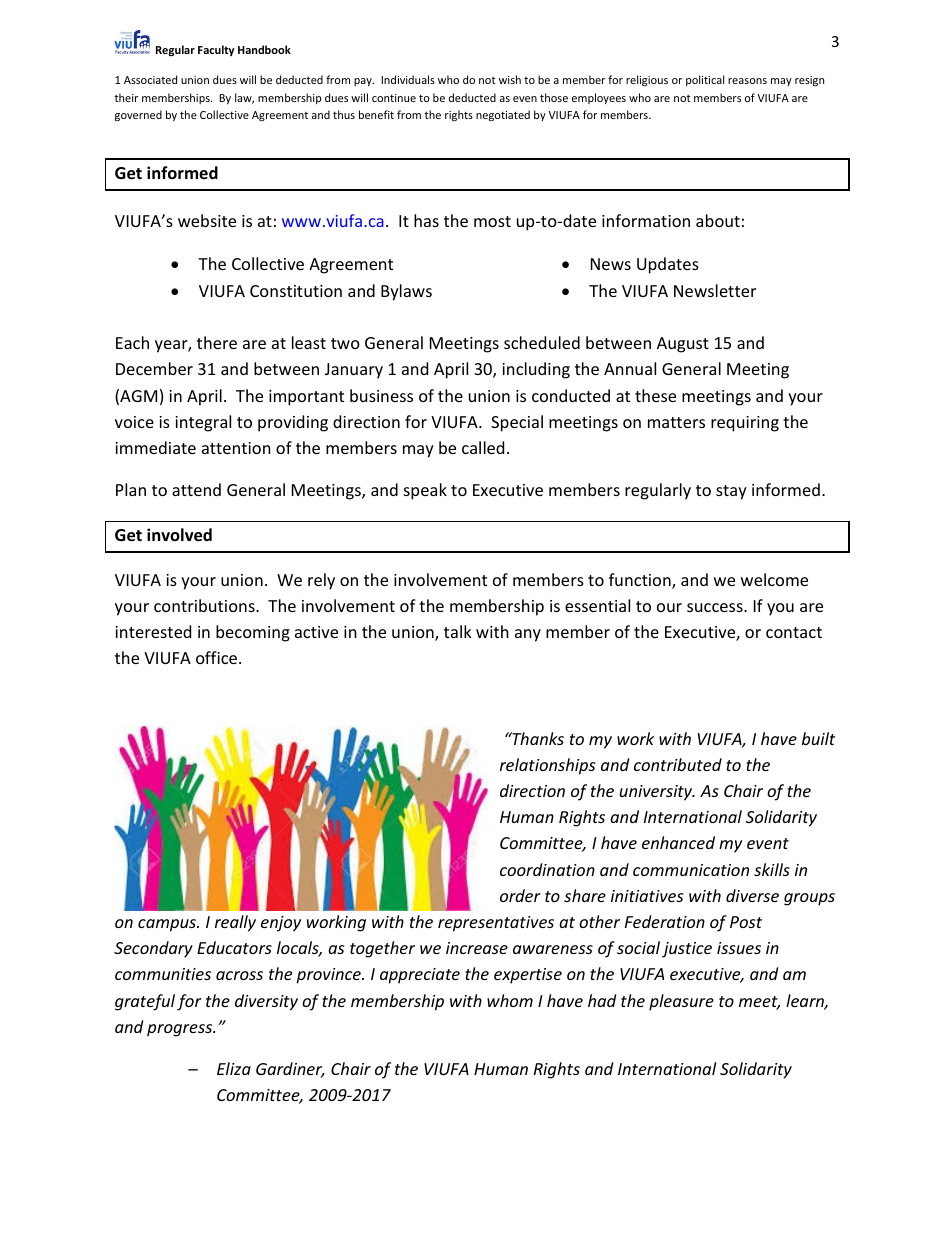 This screenshot has width=952, height=1233. I want to click on reasons, so click(747, 81).
